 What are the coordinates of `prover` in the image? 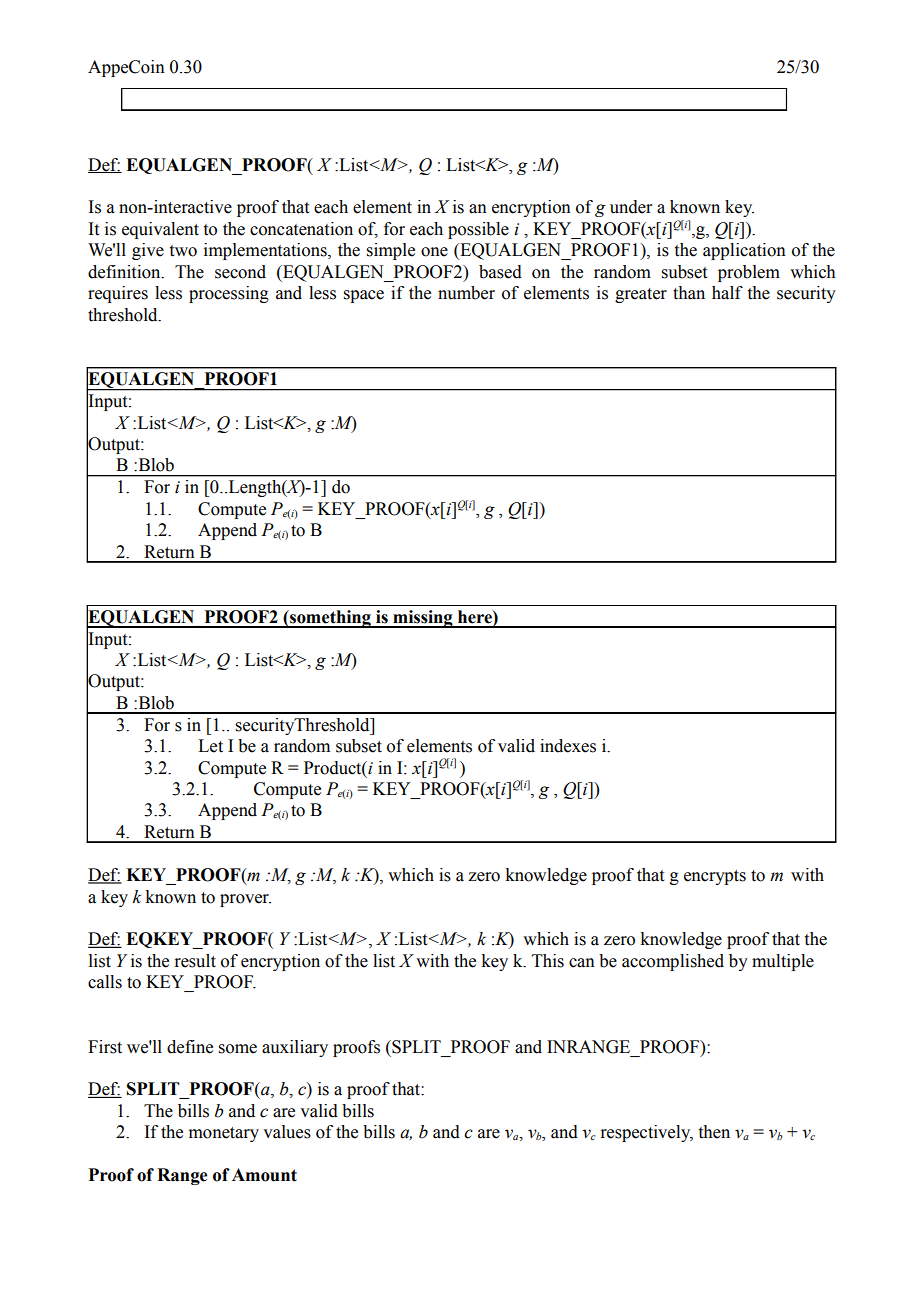 It's located at (245, 900).
